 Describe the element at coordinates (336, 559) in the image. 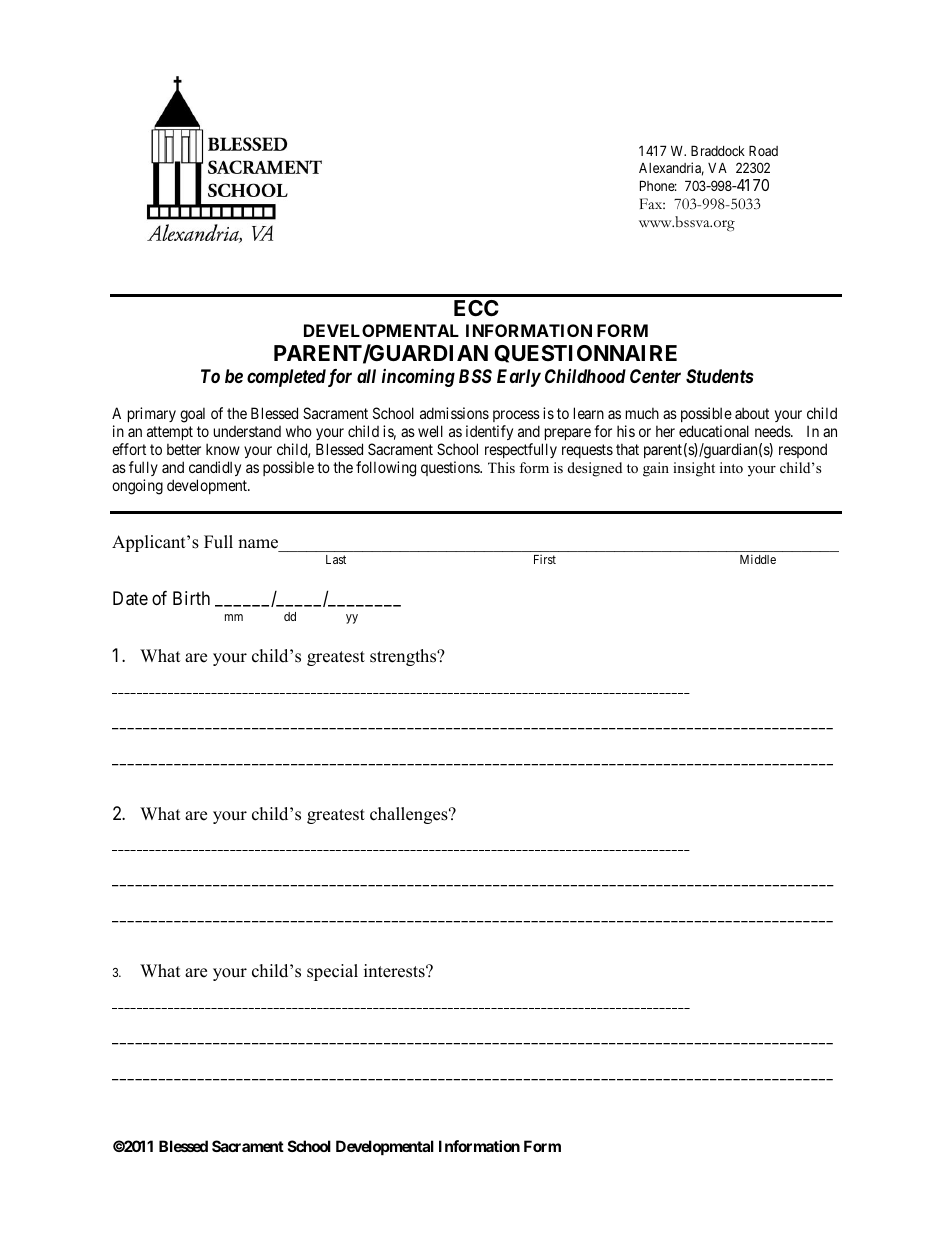

I see `Last` at that location.
